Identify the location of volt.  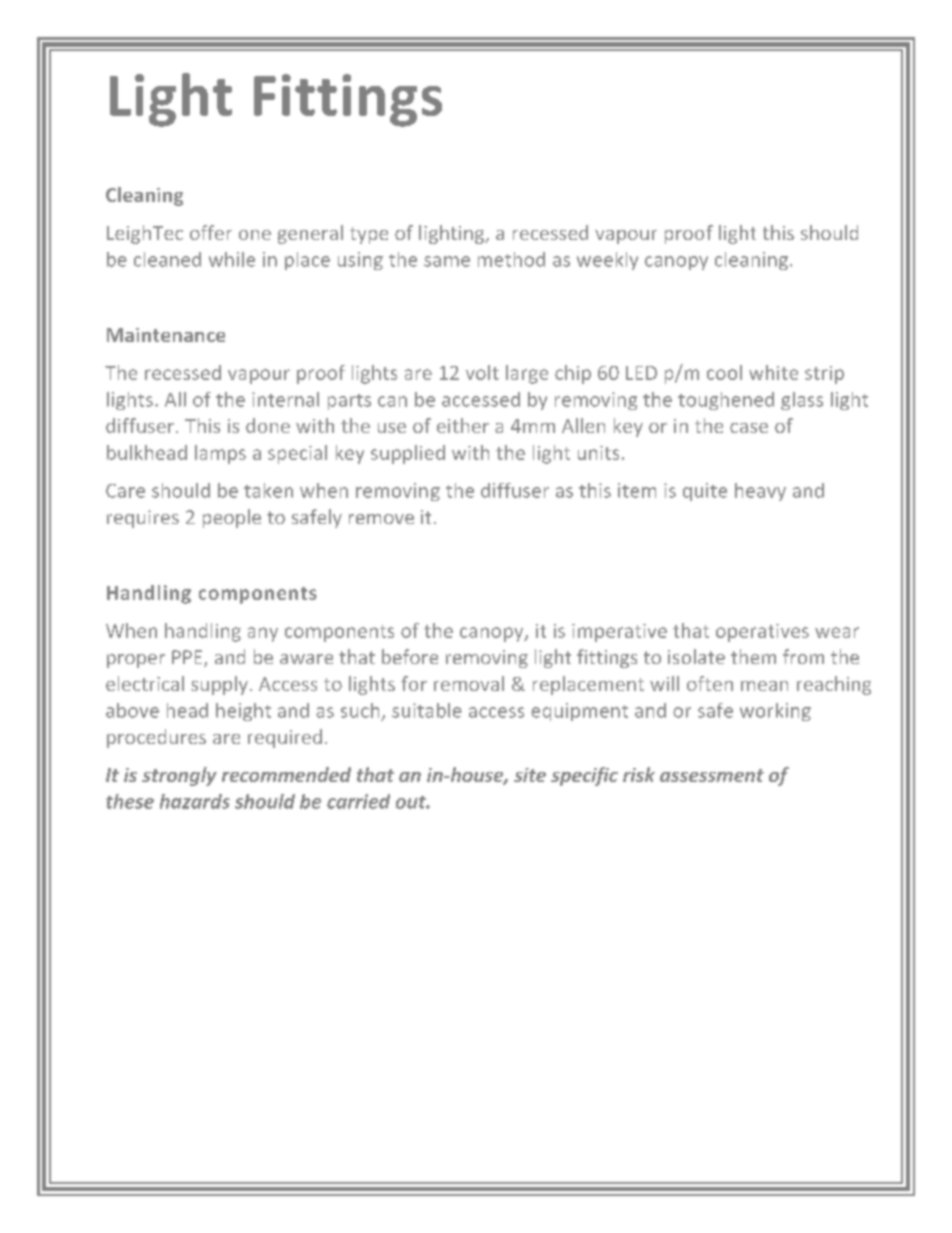
(482, 372).
